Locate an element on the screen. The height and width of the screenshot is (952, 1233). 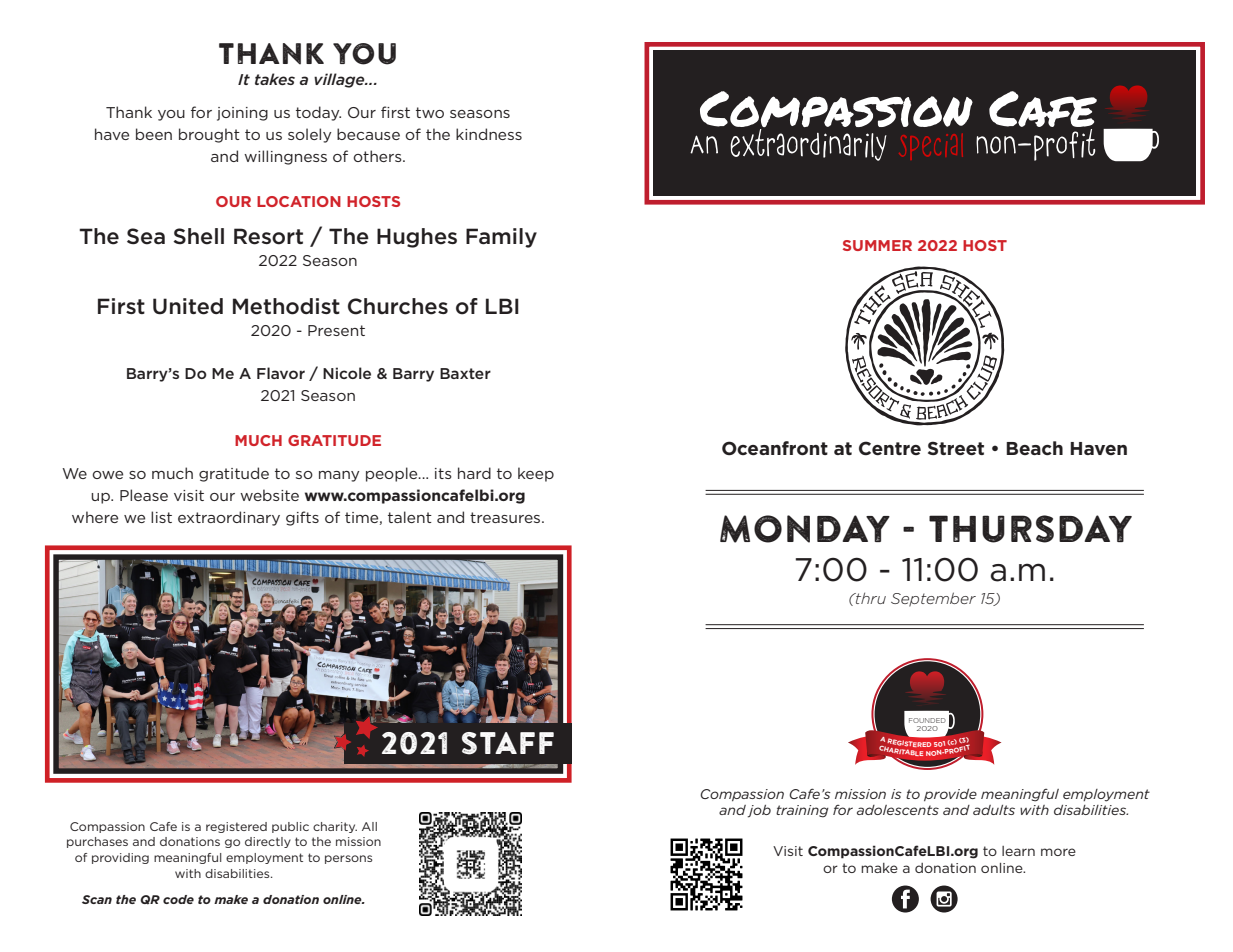
Street is located at coordinates (956, 448).
